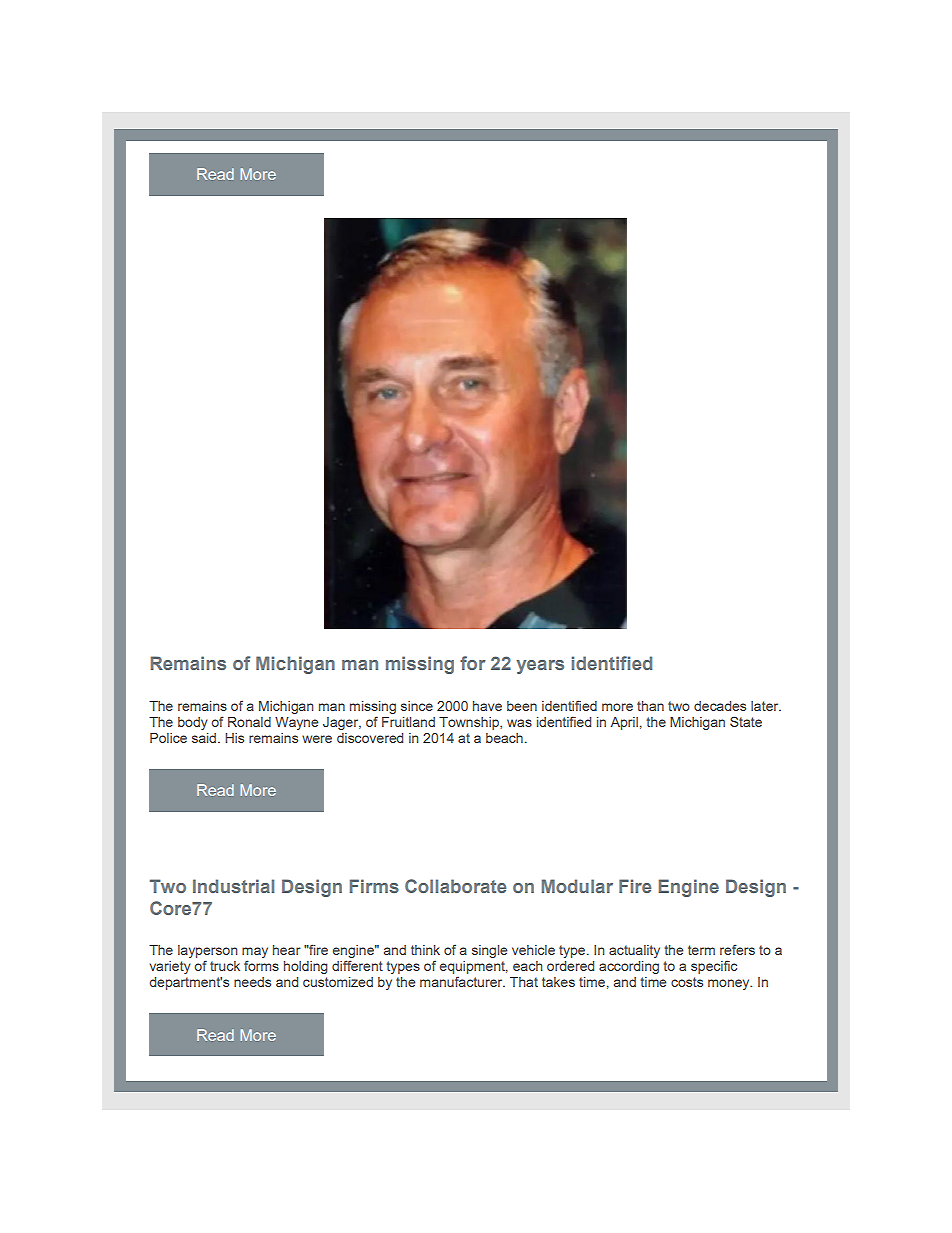 Image resolution: width=952 pixels, height=1233 pixels. Describe the element at coordinates (252, 982) in the screenshot. I see `needs` at that location.
